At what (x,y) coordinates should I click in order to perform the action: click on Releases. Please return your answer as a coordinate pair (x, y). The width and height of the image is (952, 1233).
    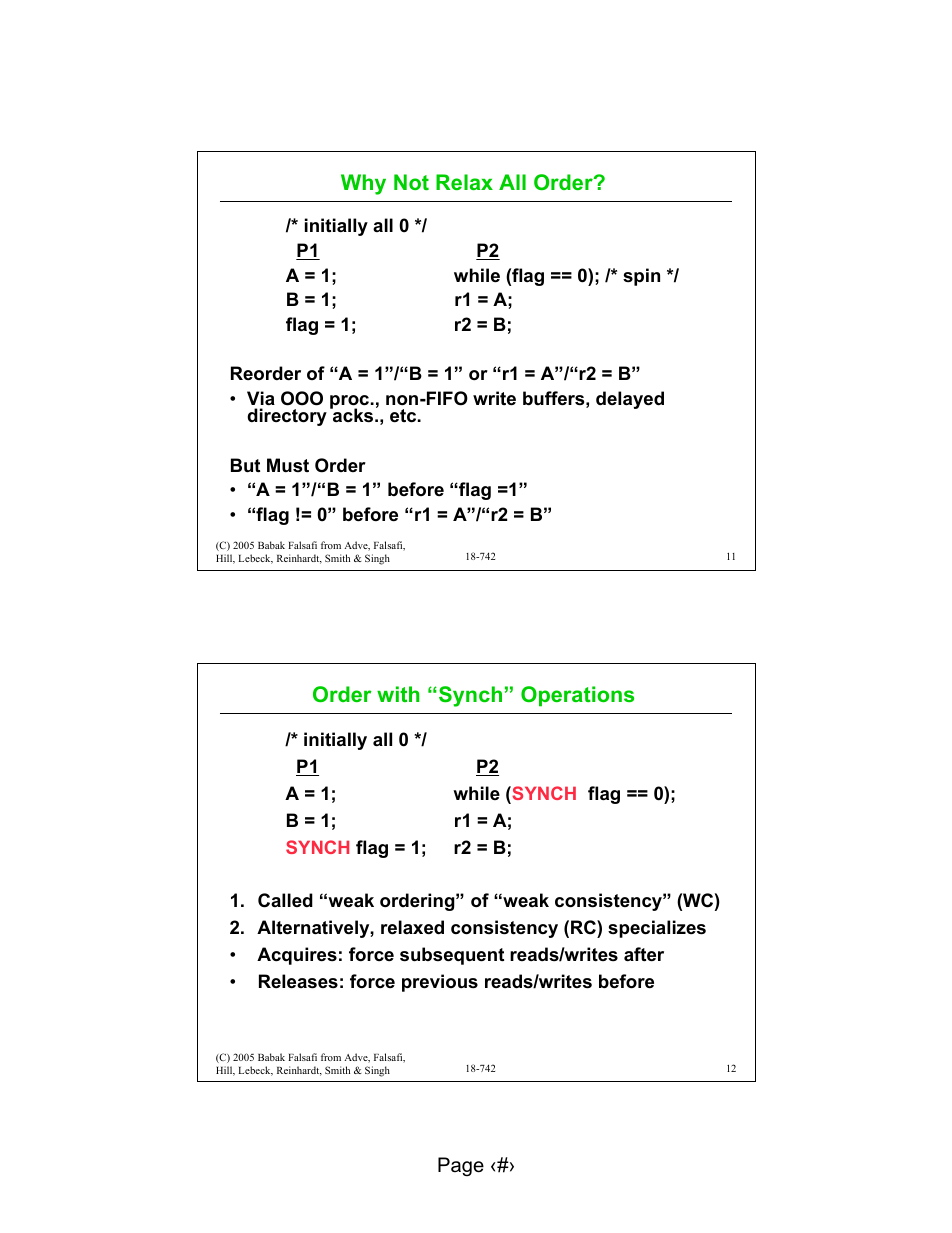
    Looking at the image, I should click on (298, 981).
